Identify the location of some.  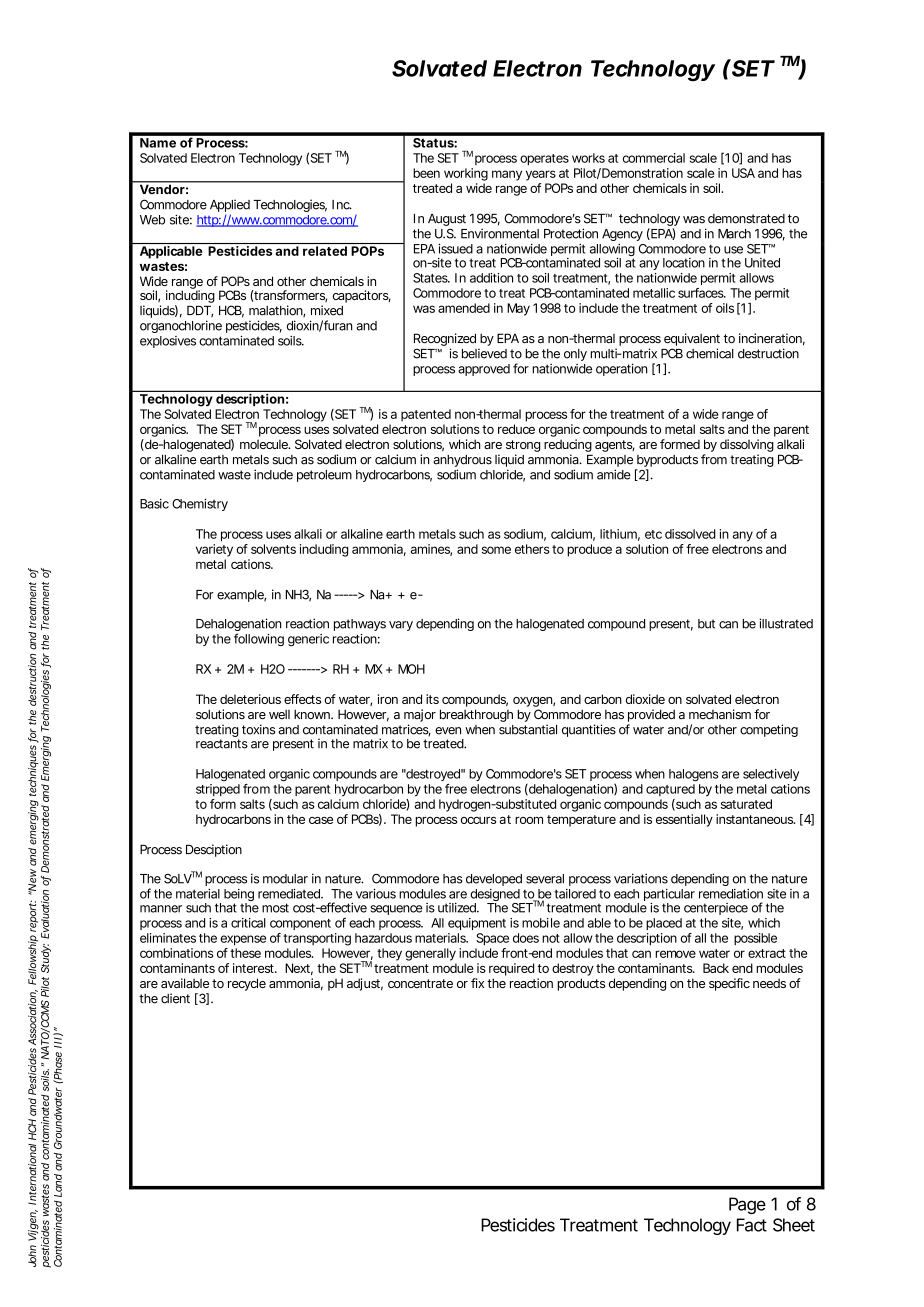
(496, 550).
